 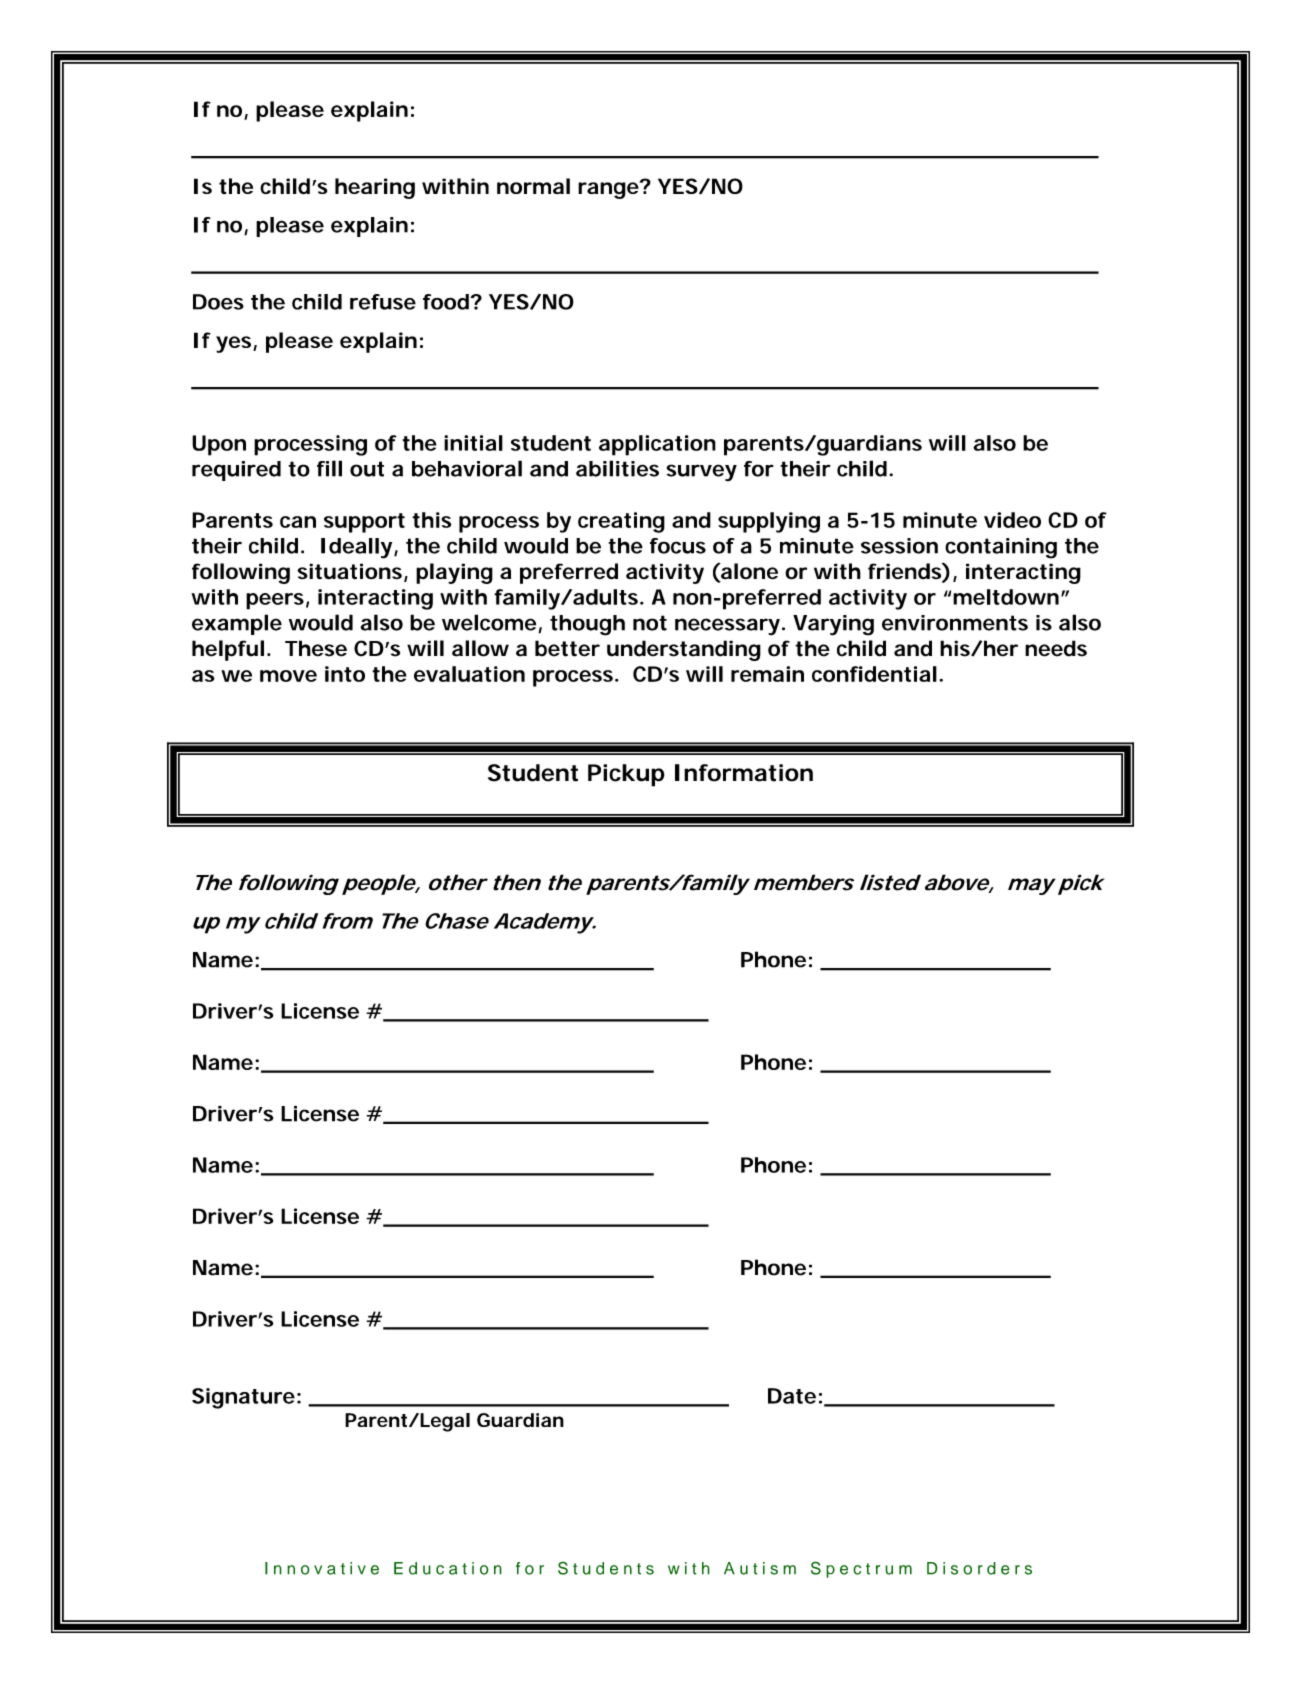 I want to click on hearing, so click(x=375, y=188).
